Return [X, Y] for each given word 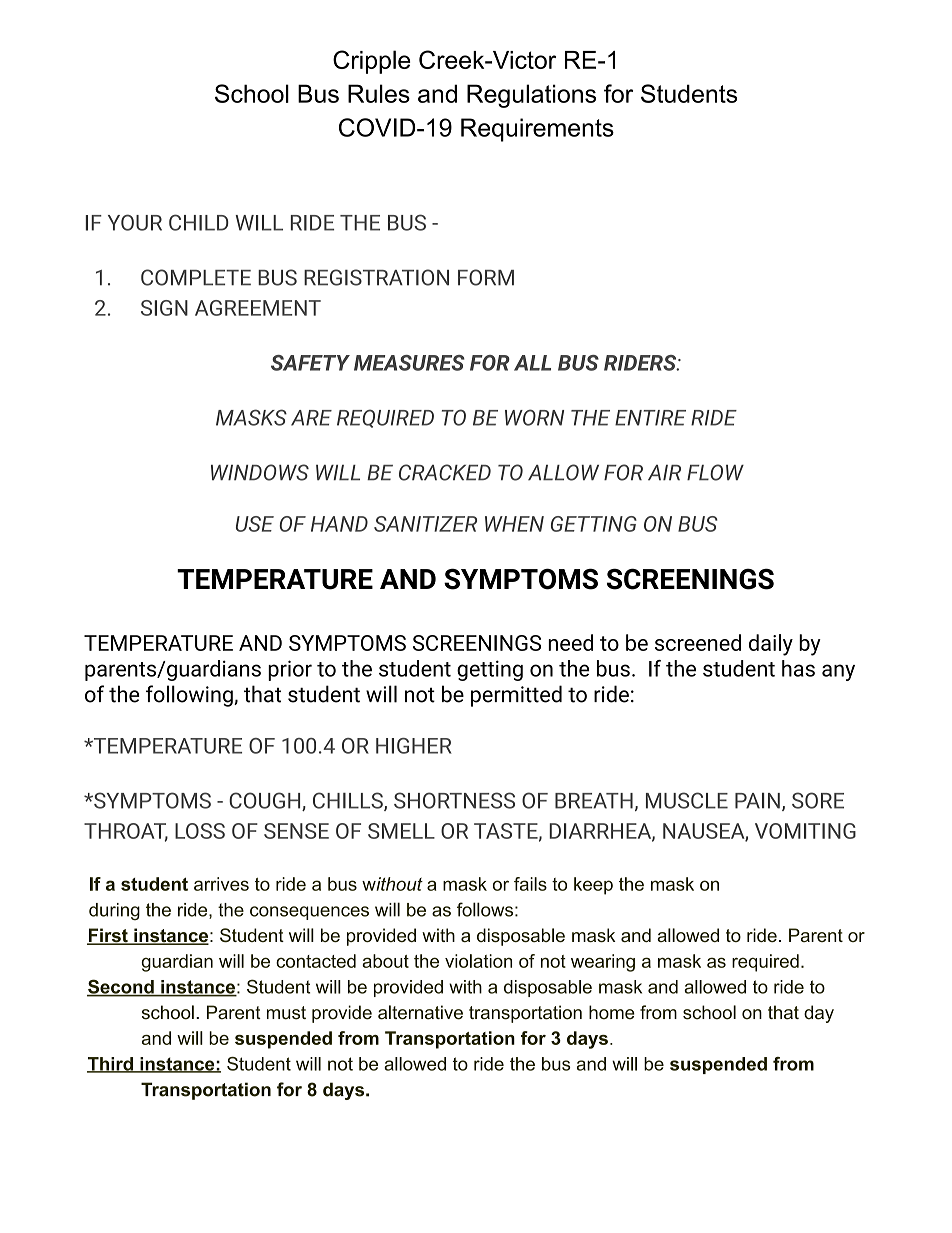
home [612, 1012]
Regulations [531, 96]
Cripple [371, 62]
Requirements [537, 130]
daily [771, 645]
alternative [420, 1012]
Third [111, 1065]
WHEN [514, 524]
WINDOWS [260, 472]
